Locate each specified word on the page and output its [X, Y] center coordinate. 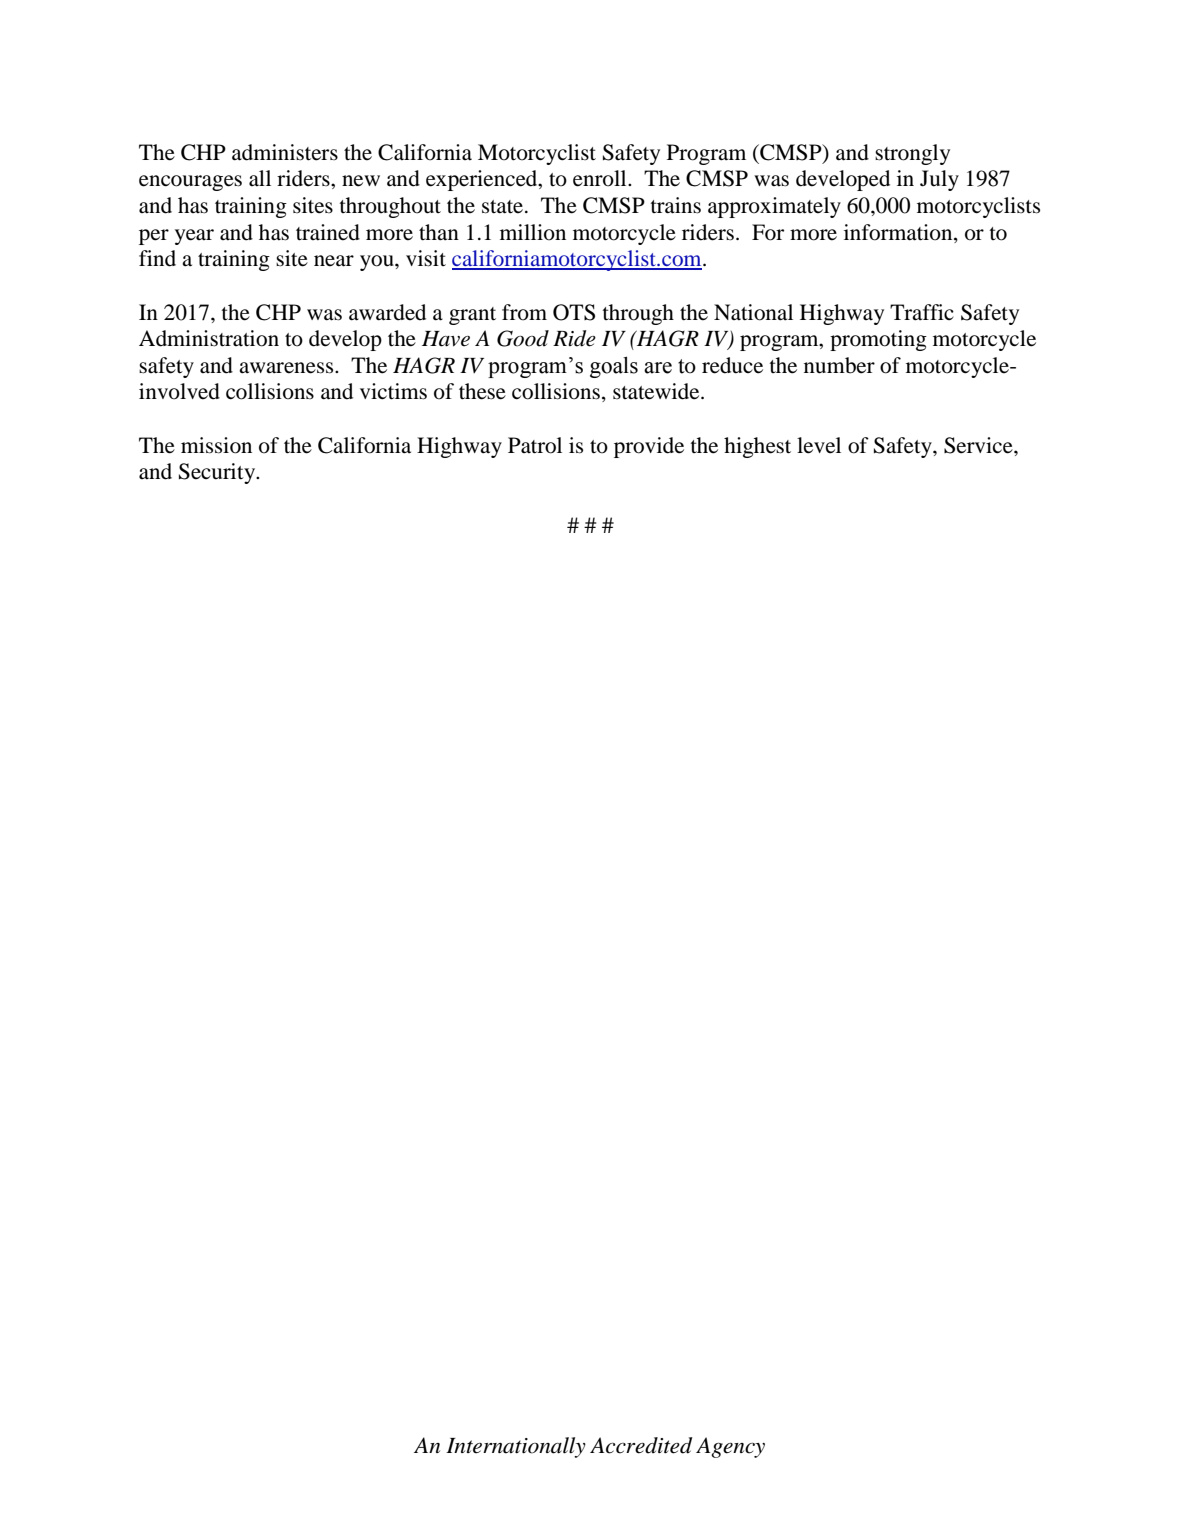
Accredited [641, 1445]
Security [218, 473]
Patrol [535, 445]
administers [285, 152]
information [899, 232]
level [819, 445]
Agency [730, 1447]
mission [216, 445]
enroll [601, 178]
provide [649, 447]
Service [979, 445]
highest [757, 447]
